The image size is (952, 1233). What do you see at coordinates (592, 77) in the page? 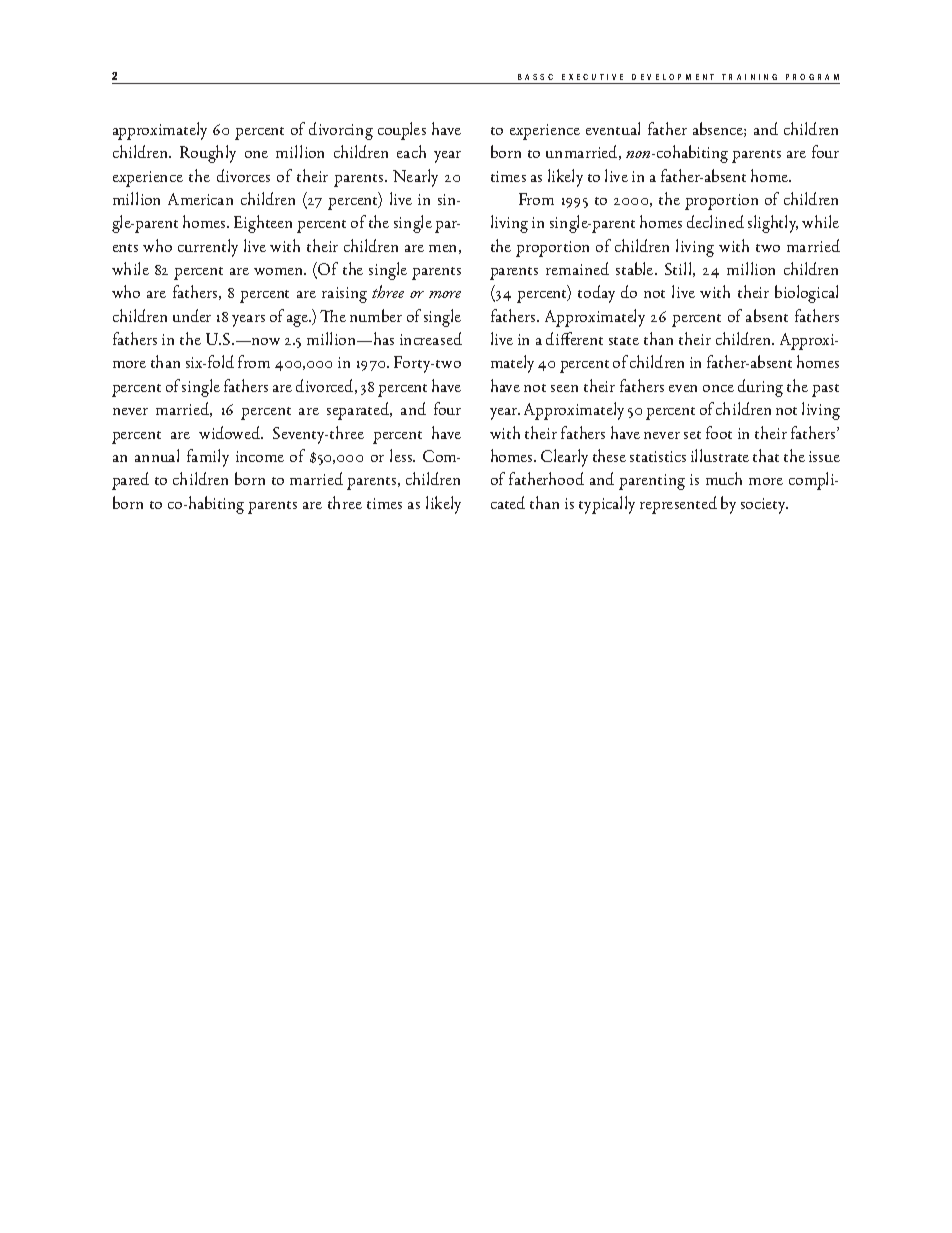
I see `EXECUTIVE` at bounding box center [592, 77].
